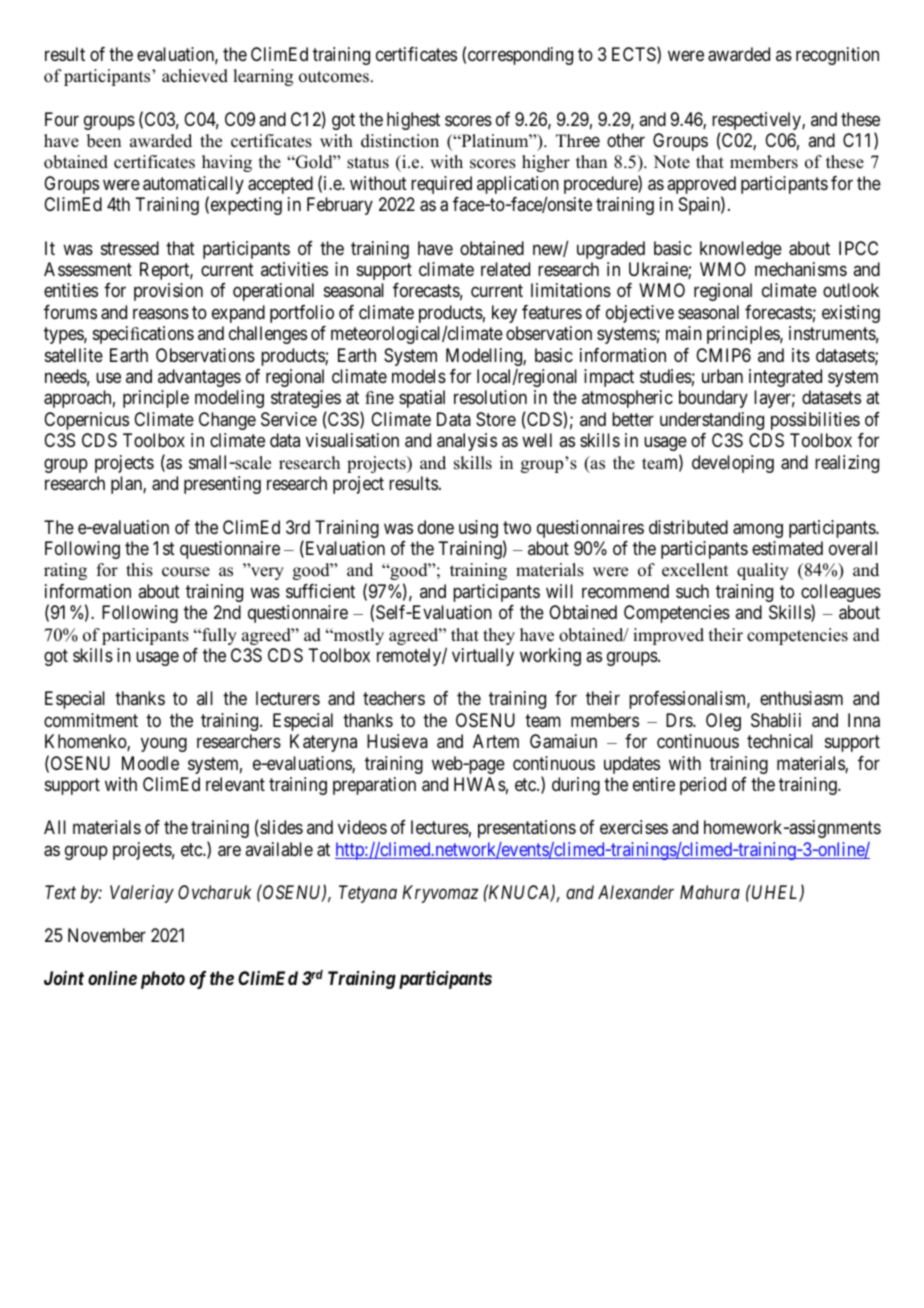 The height and width of the document is (1308, 924). I want to click on achieved, so click(195, 76).
